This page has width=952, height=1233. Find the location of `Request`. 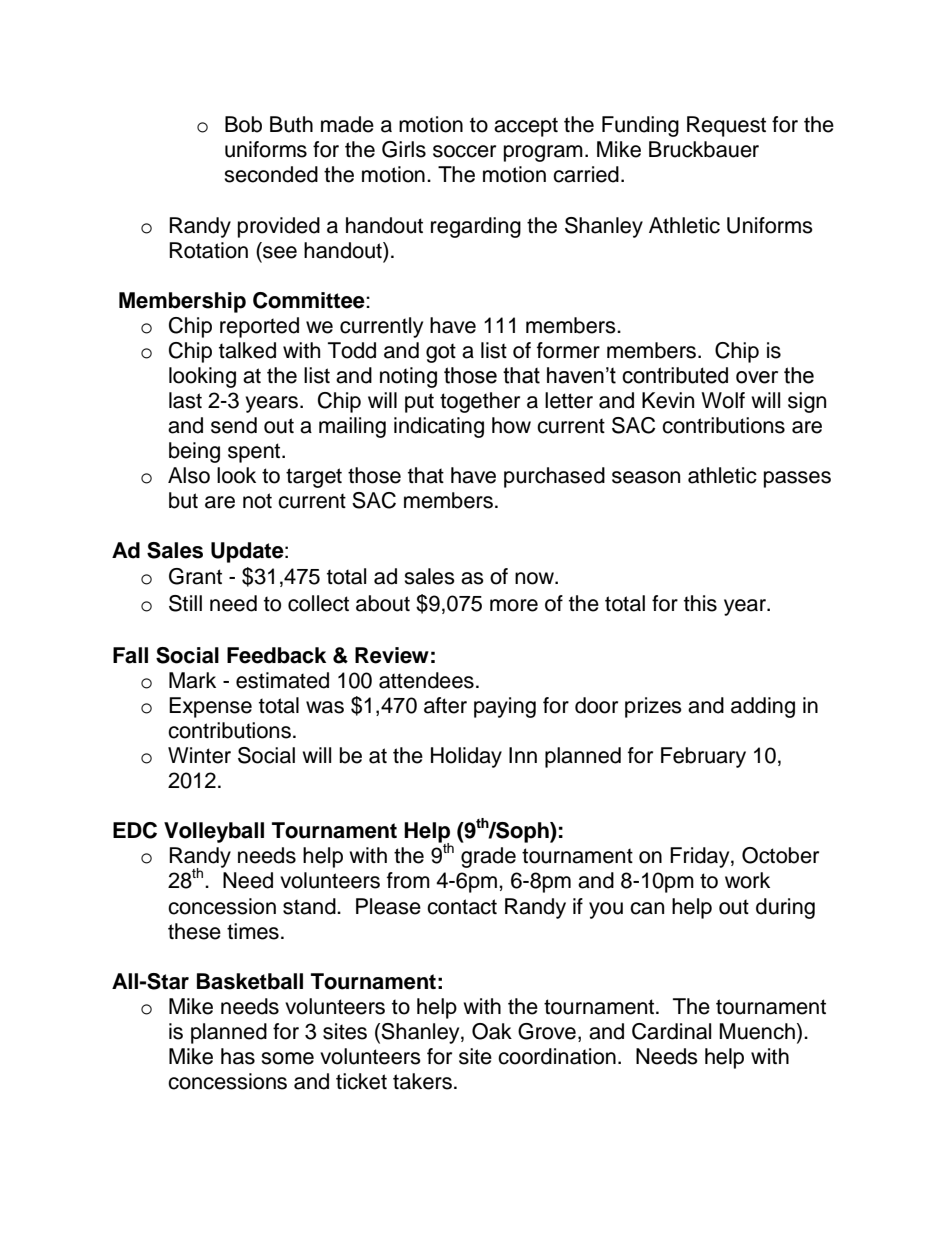

Request is located at coordinates (726, 126).
